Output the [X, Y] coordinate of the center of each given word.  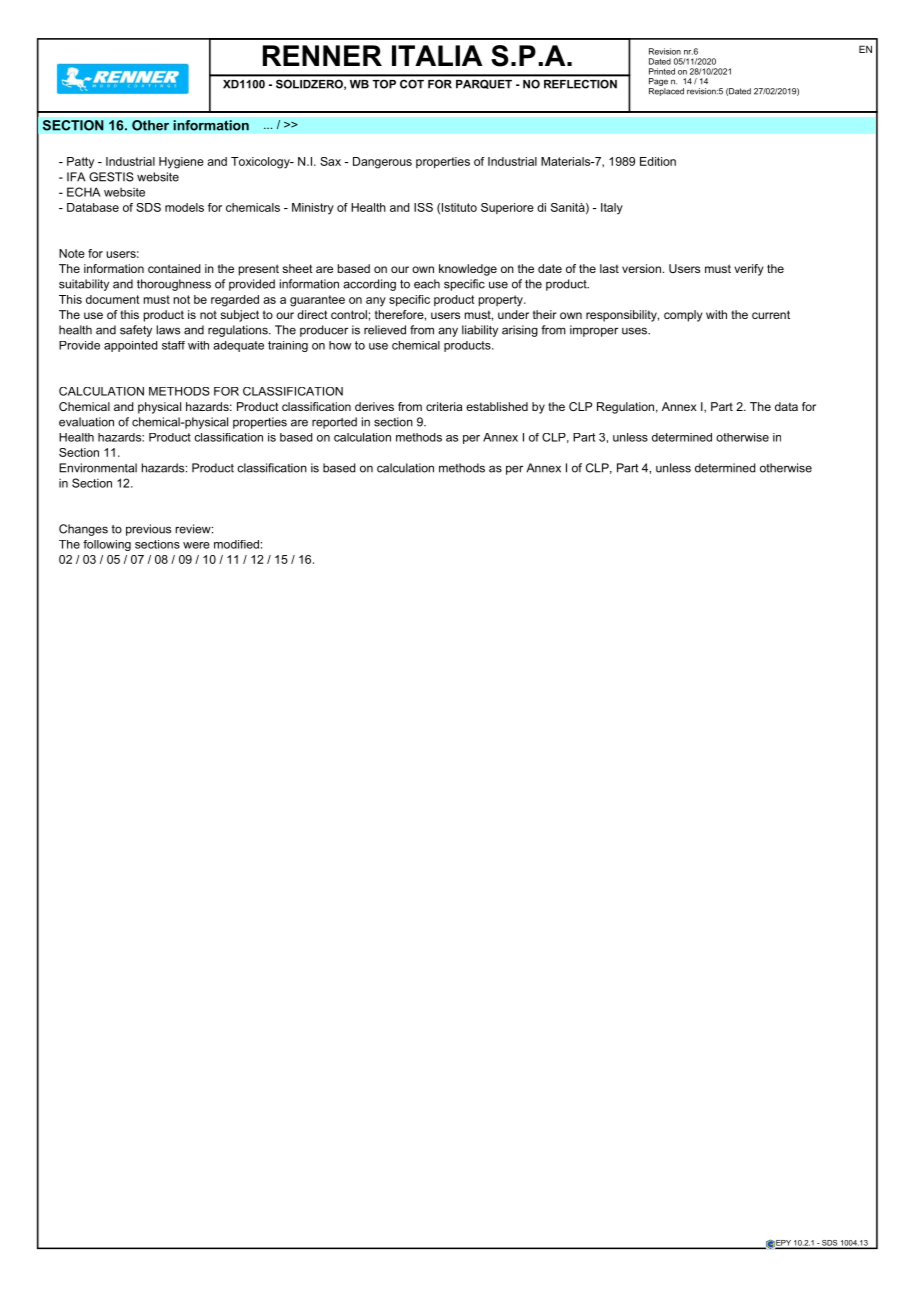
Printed [662, 71]
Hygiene [181, 163]
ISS [423, 207]
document [113, 299]
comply [683, 316]
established [497, 406]
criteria [444, 406]
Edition [658, 161]
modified [236, 544]
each [427, 284]
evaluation [86, 422]
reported [334, 423]
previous [148, 530]
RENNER [322, 55]
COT [412, 84]
